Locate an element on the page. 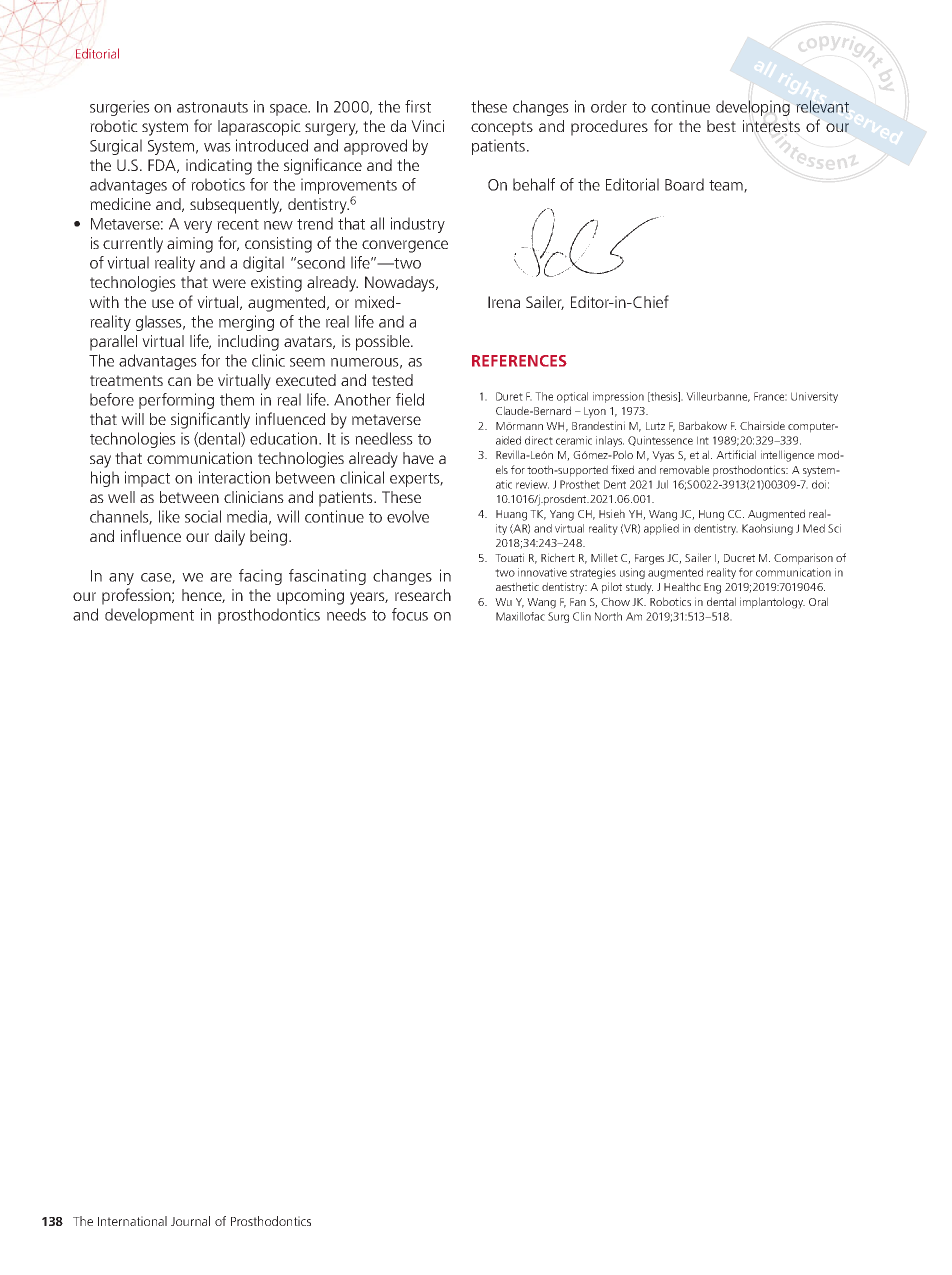  focus is located at coordinates (410, 614).
